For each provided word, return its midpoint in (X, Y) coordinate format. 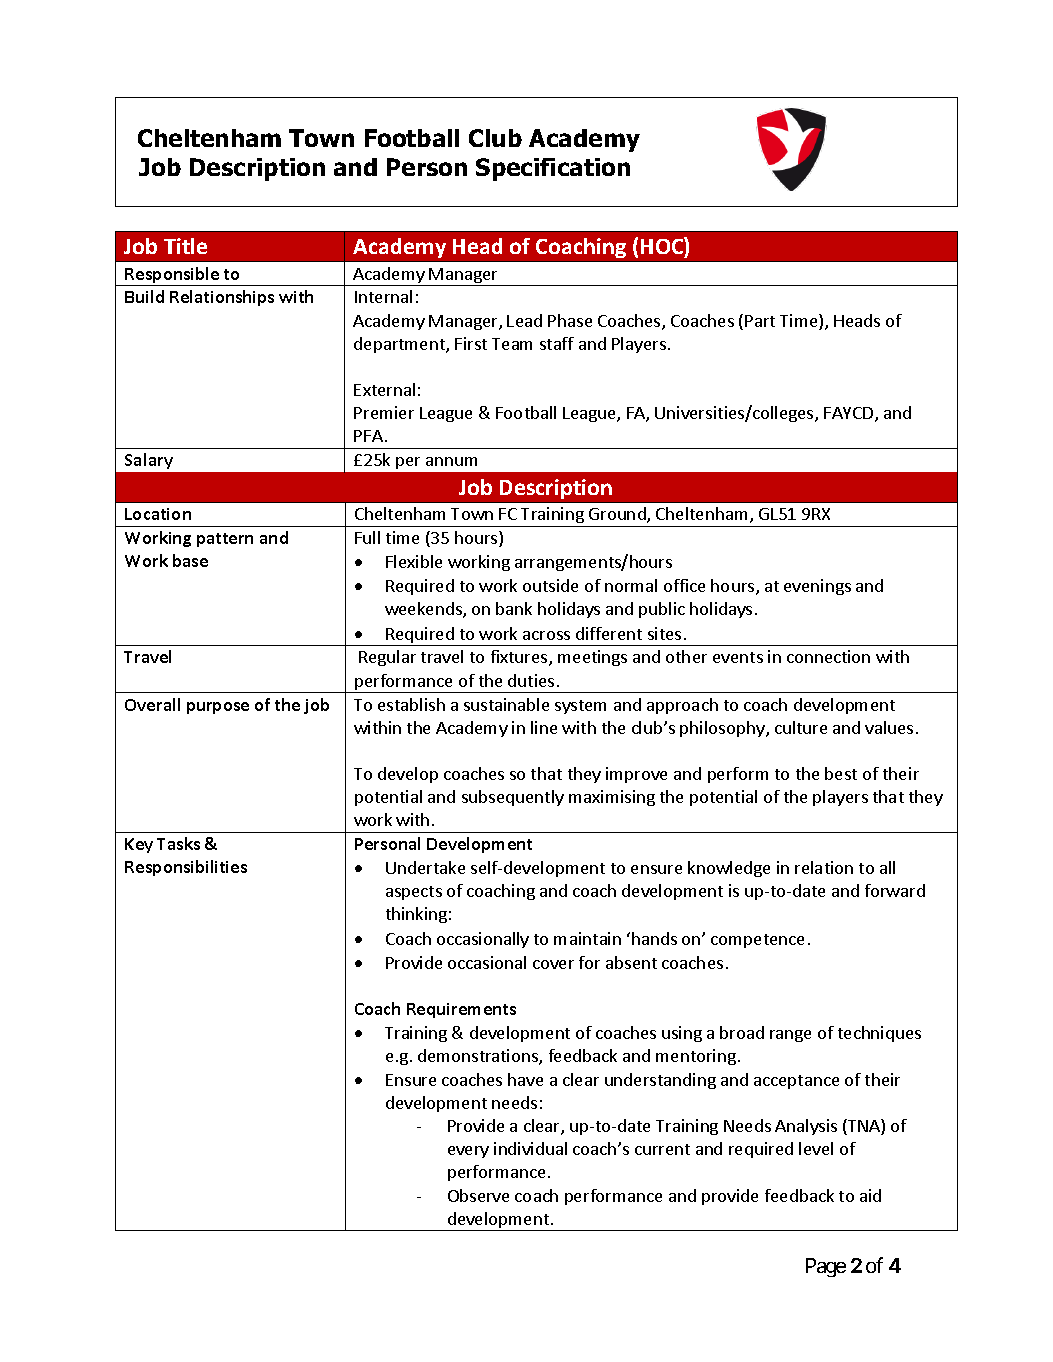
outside (550, 585)
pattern (225, 540)
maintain (587, 938)
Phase (570, 320)
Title (185, 246)
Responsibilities (186, 868)
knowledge (729, 869)
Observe (478, 1195)
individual (530, 1148)
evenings (817, 587)
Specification (553, 169)
